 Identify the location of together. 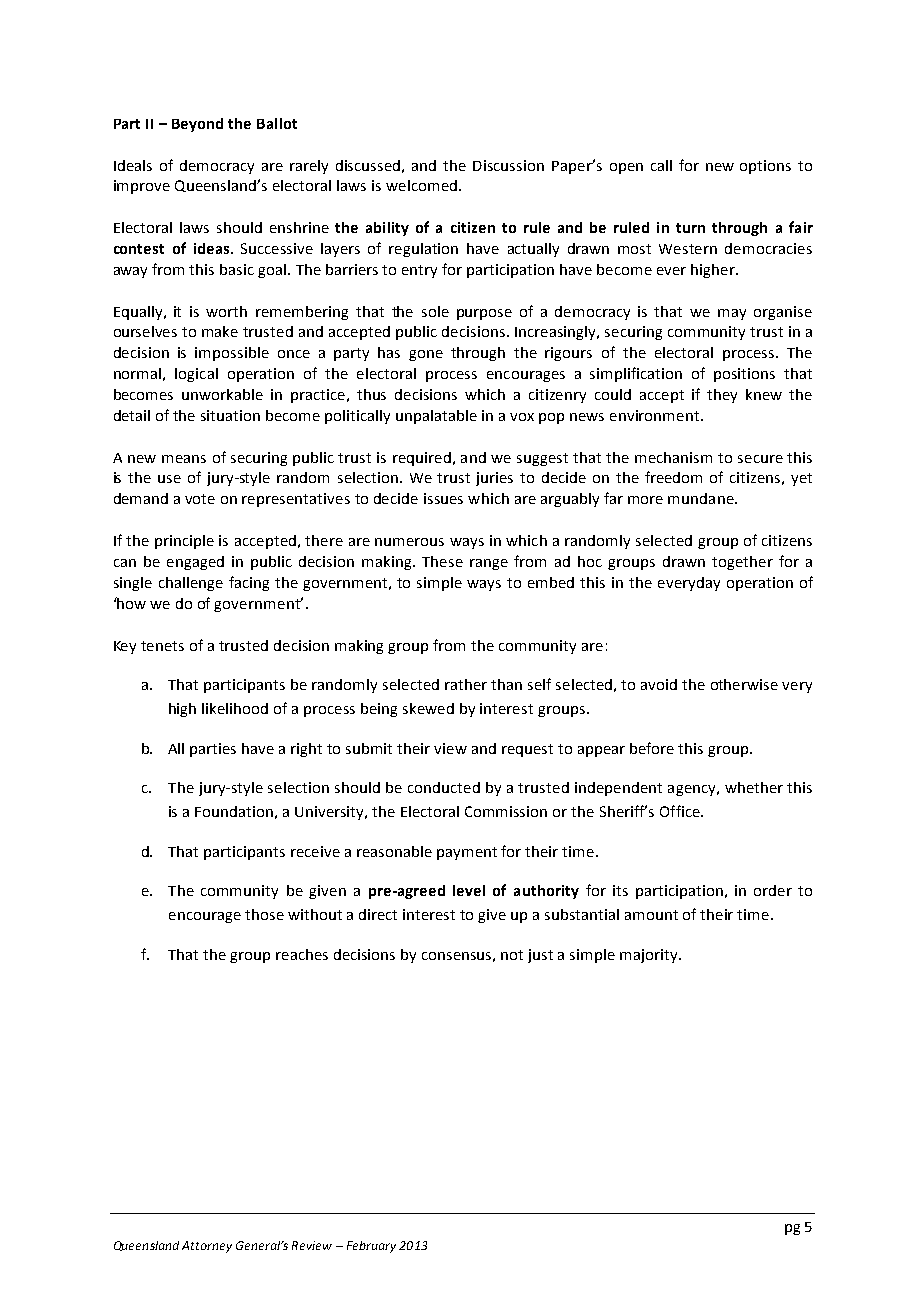
(742, 563).
